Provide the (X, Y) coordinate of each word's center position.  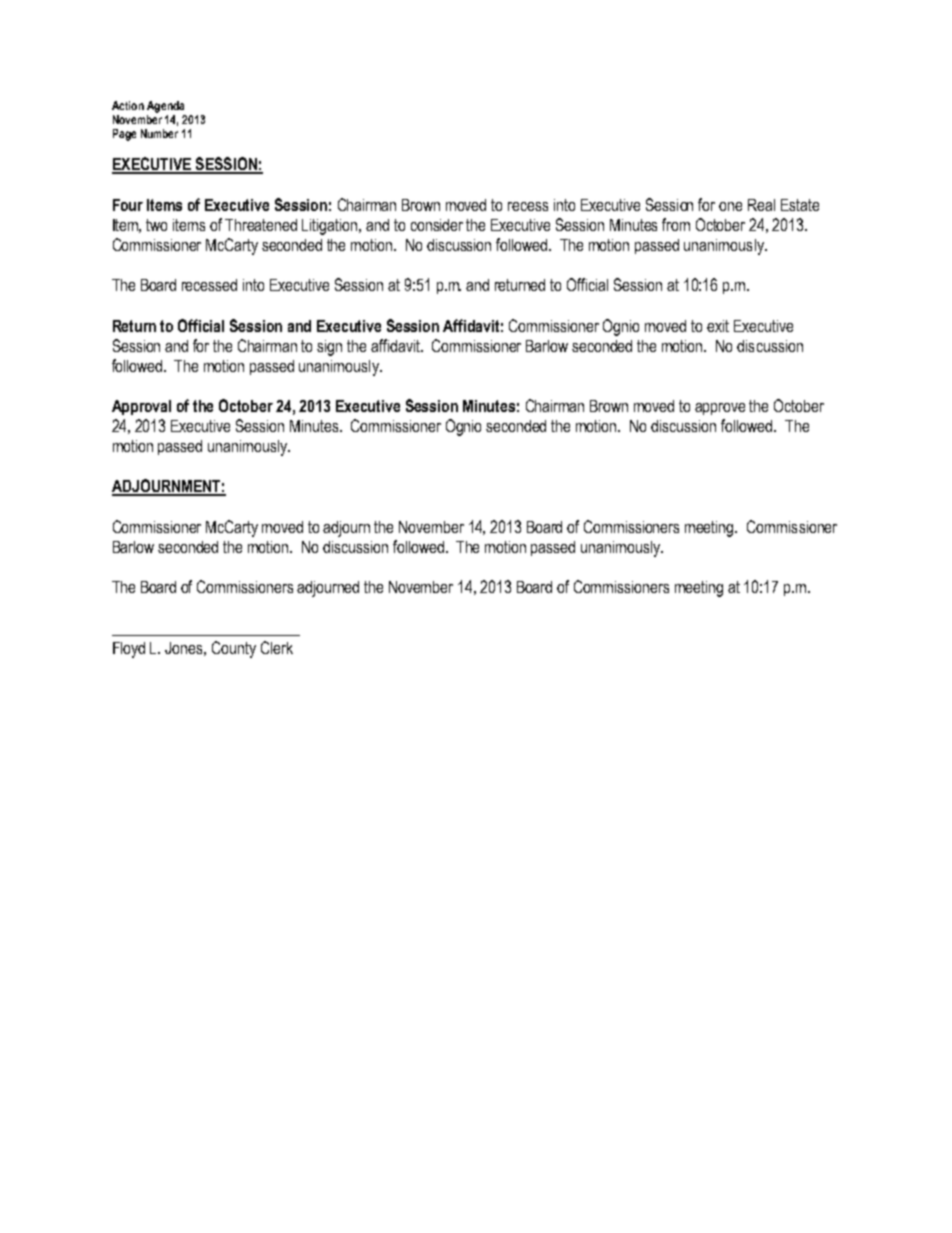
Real (761, 205)
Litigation (331, 227)
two (156, 225)
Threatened (261, 225)
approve (720, 409)
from (676, 224)
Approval (141, 407)
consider (437, 225)
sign (329, 348)
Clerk (277, 647)
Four (128, 205)
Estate (800, 205)
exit (718, 326)
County (234, 649)
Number (159, 133)
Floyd (129, 650)
